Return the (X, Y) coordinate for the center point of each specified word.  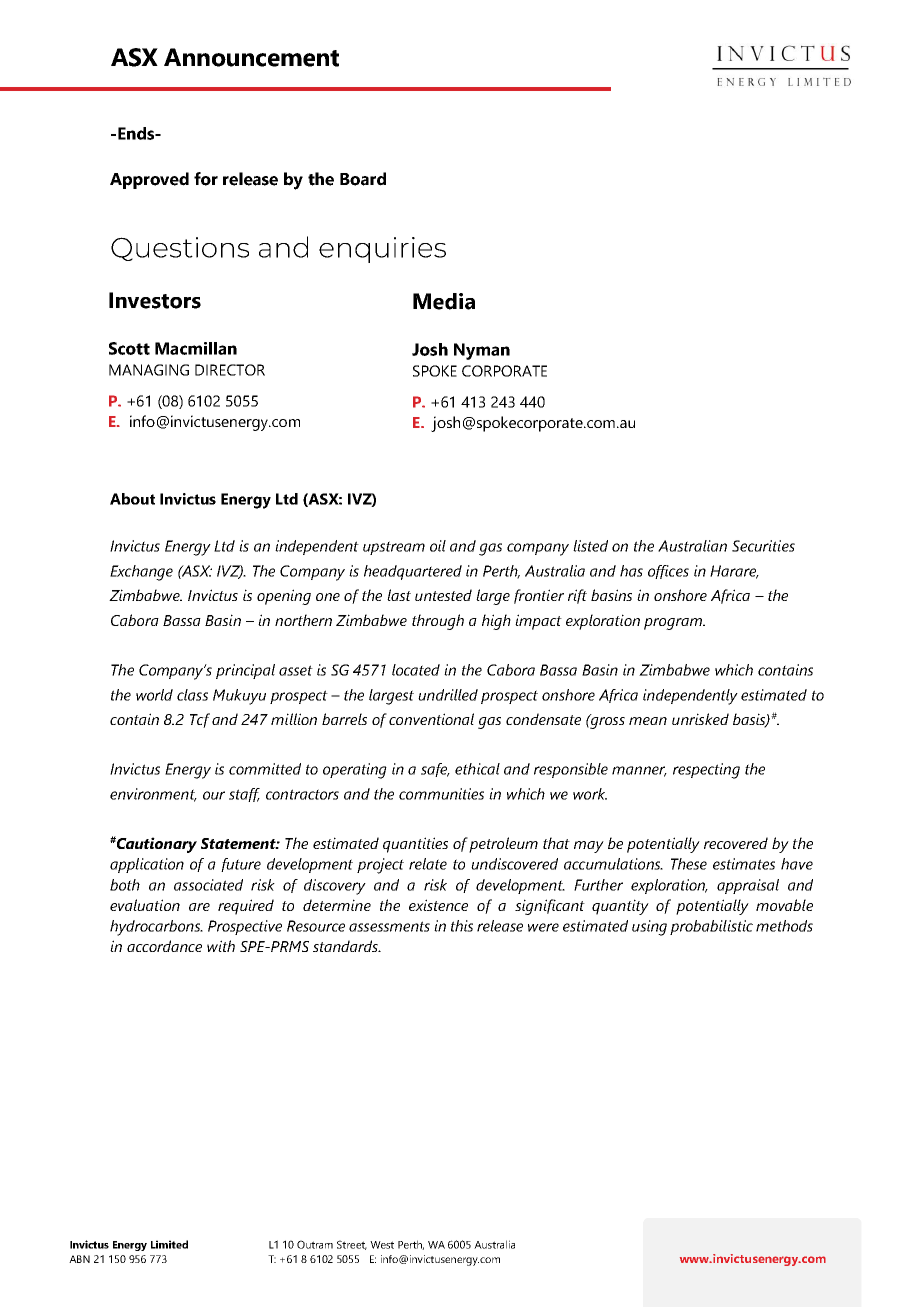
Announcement (251, 57)
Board (363, 179)
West (382, 1245)
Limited (169, 1244)
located (416, 670)
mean (648, 721)
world (154, 695)
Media (444, 301)
